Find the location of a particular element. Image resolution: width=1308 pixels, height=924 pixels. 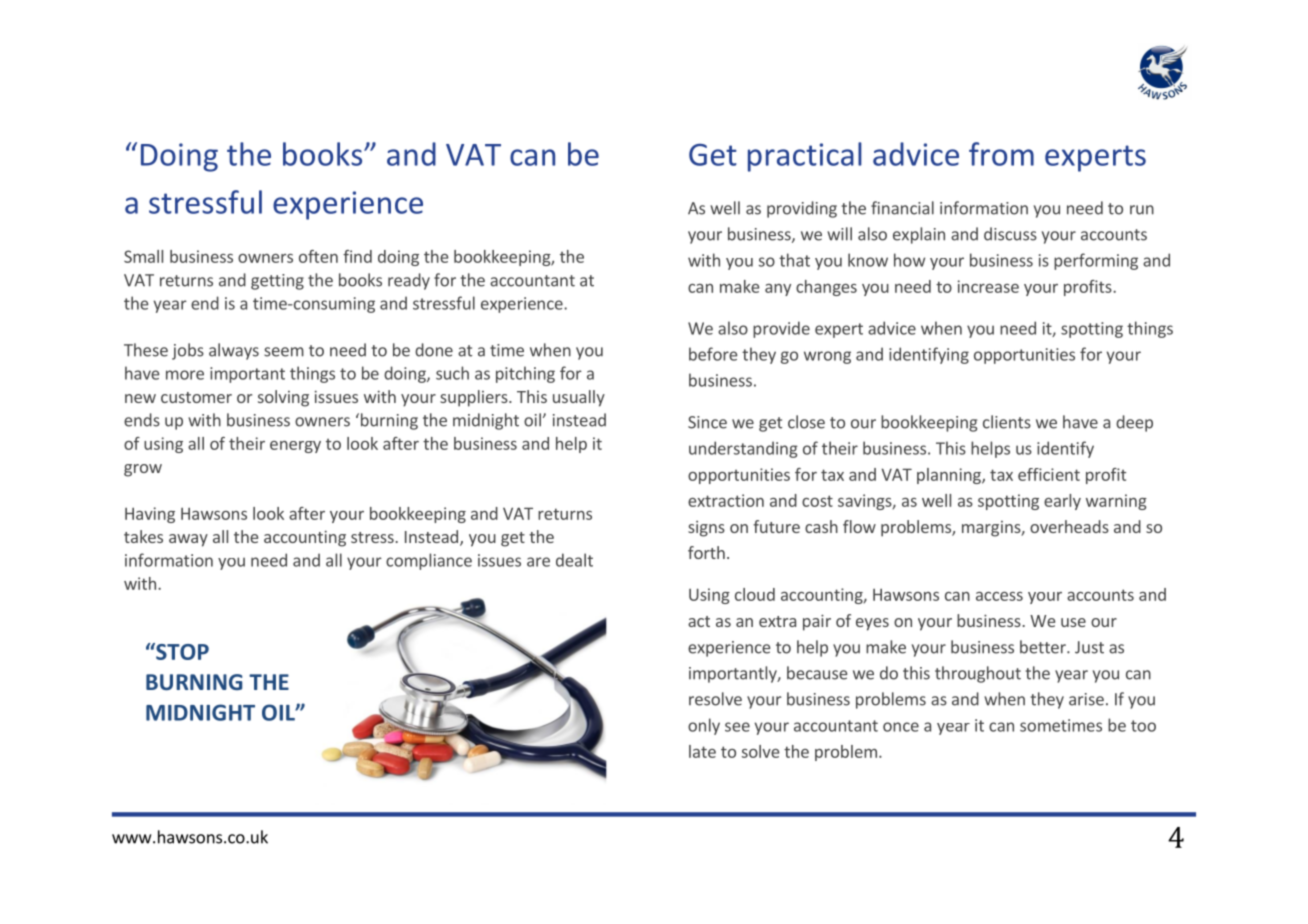

practical is located at coordinates (805, 157).
